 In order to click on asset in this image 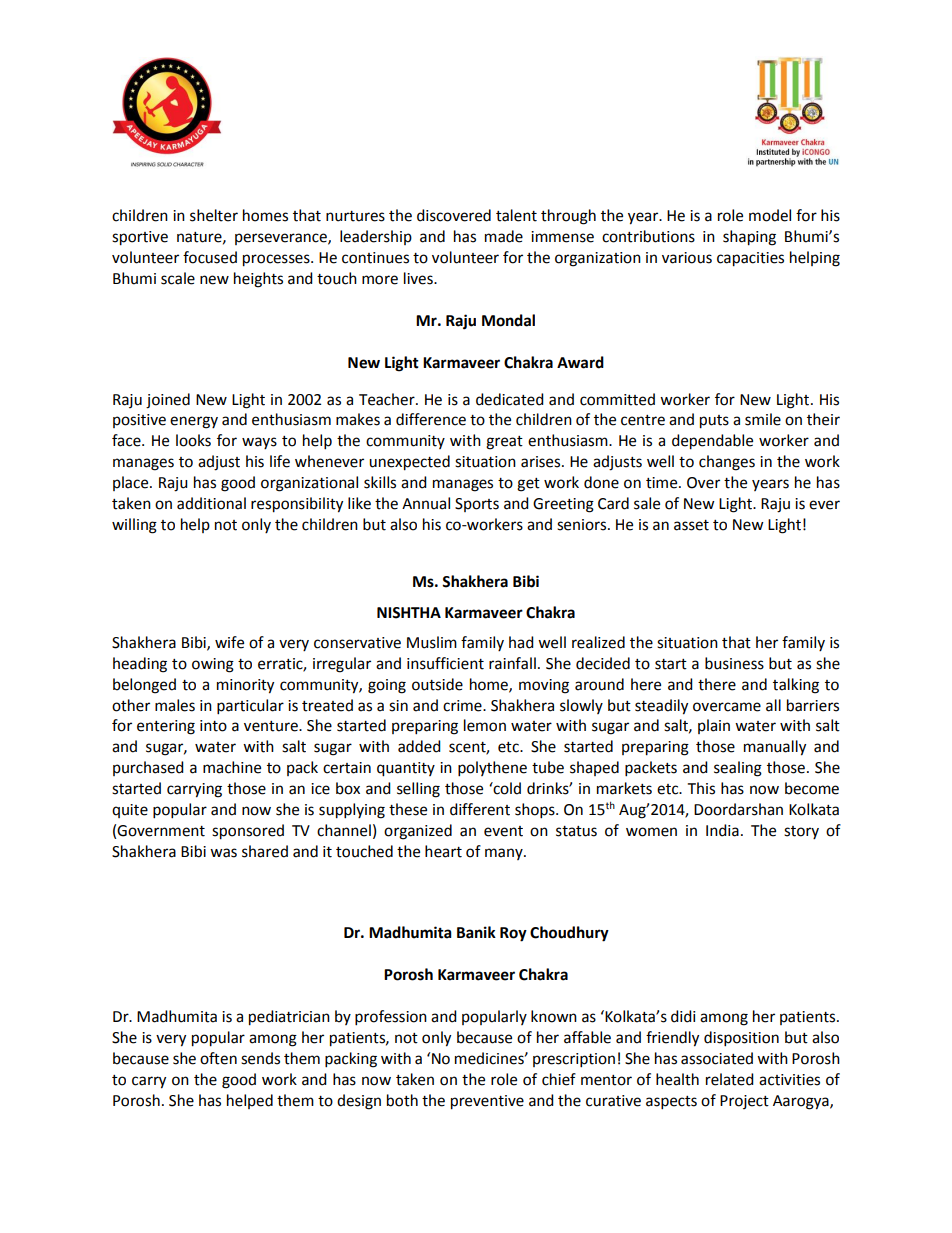, I will do `click(691, 525)`.
